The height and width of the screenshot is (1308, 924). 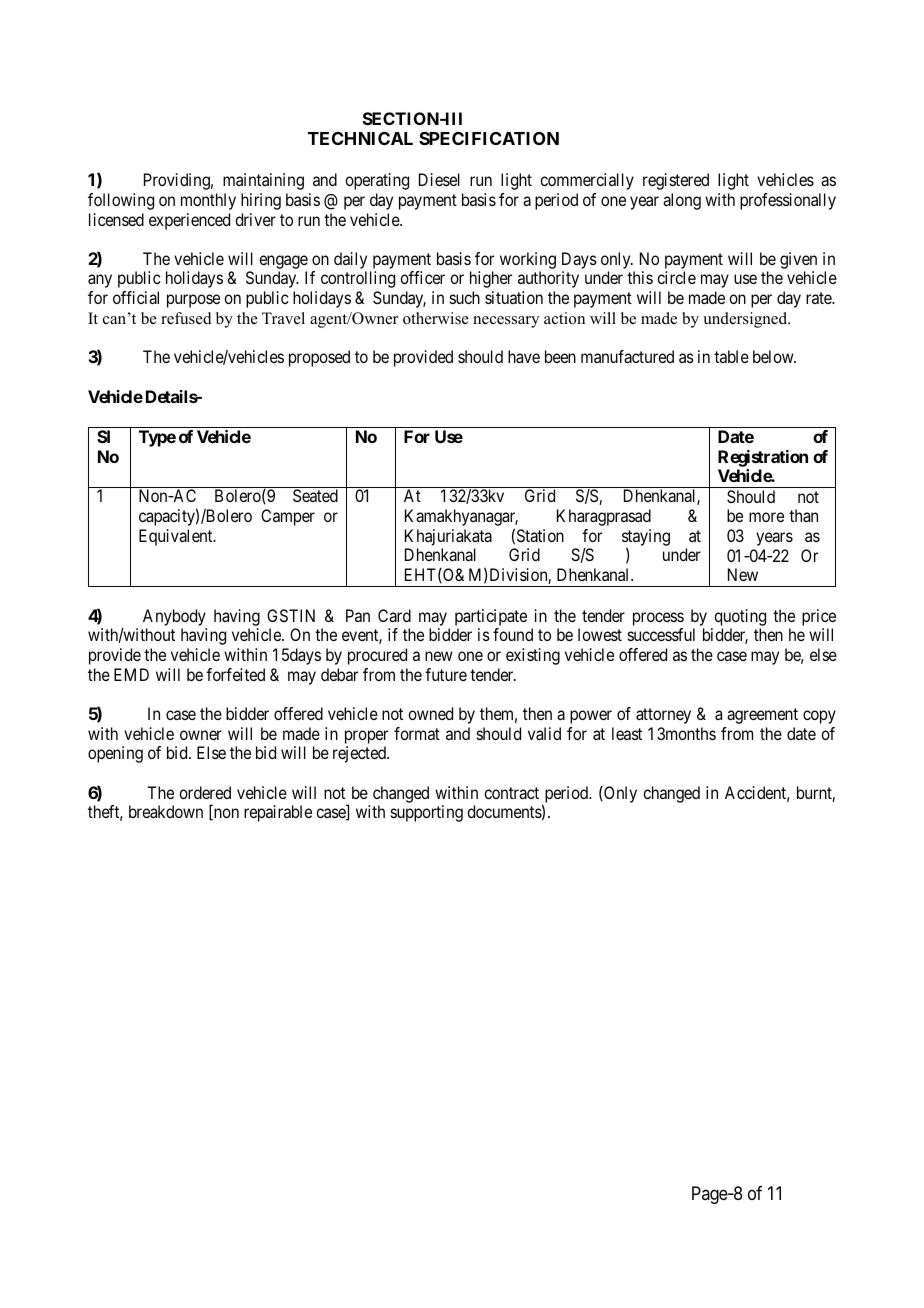 What do you see at coordinates (763, 458) in the screenshot?
I see `Registration` at bounding box center [763, 458].
